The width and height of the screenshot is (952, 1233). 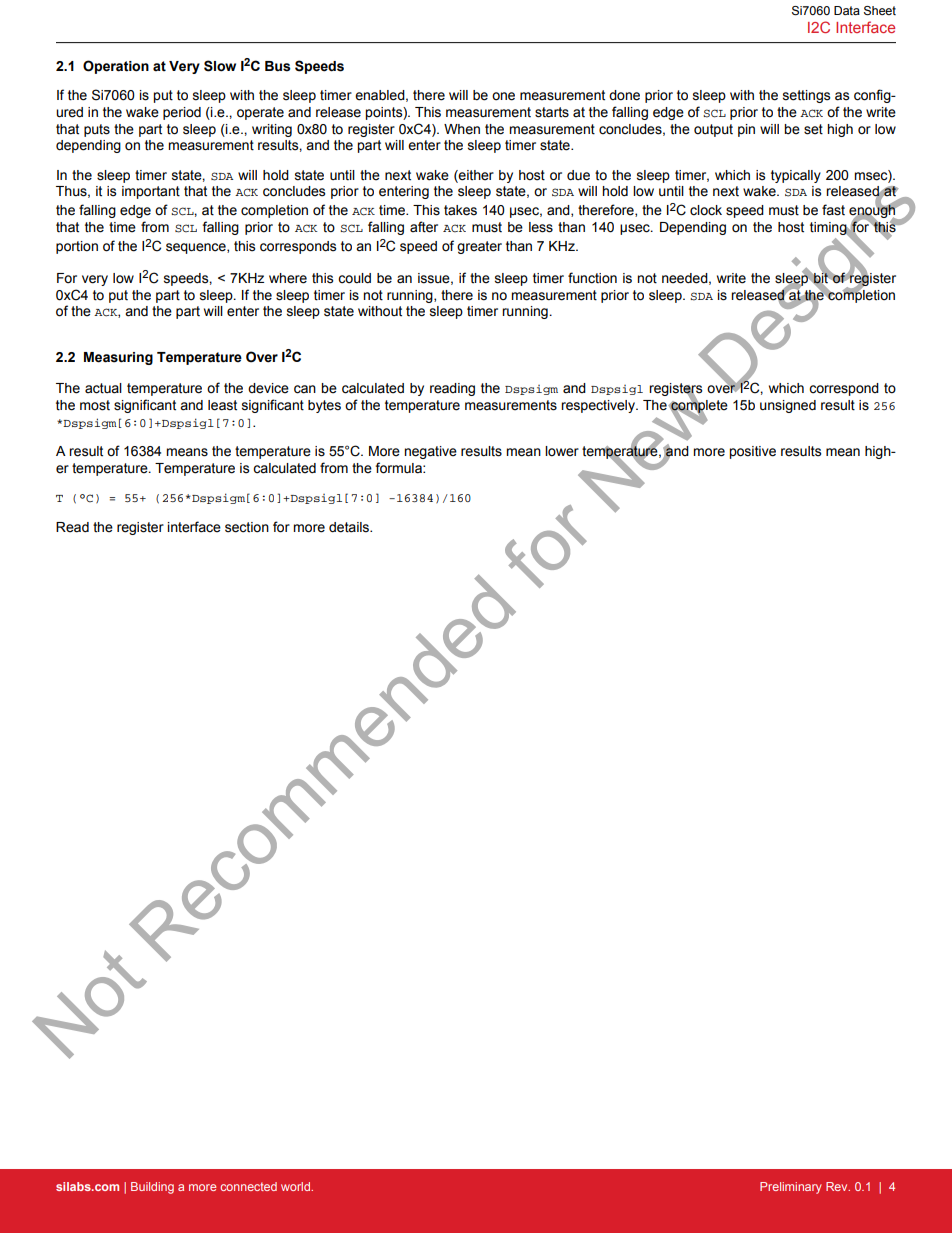 What do you see at coordinates (806, 96) in the screenshot?
I see `settings` at bounding box center [806, 96].
